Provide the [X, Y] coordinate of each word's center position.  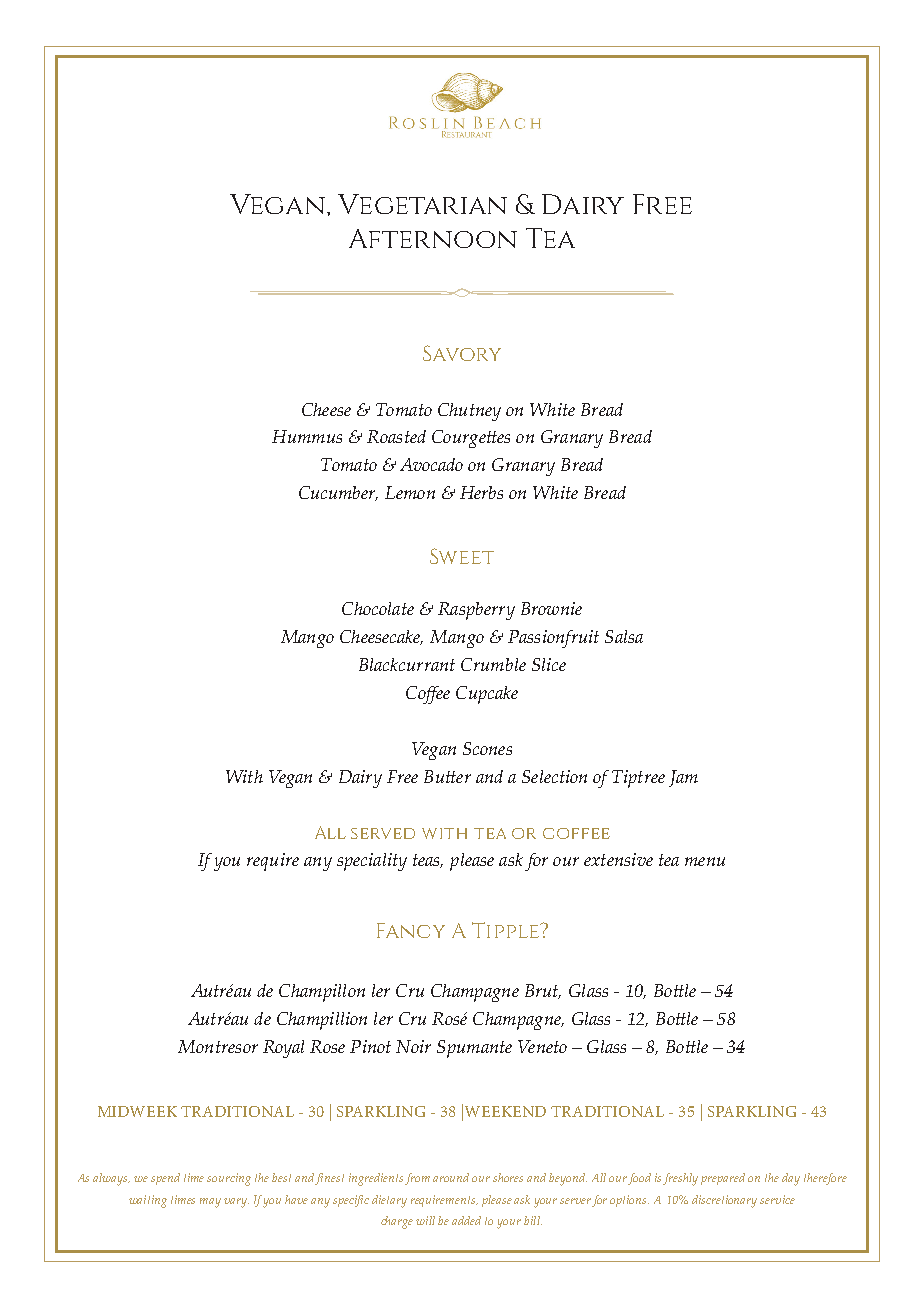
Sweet [462, 556]
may [210, 1203]
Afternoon [433, 238]
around [451, 1177]
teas [428, 861]
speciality [372, 862]
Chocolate [378, 608]
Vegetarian [422, 204]
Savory [462, 353]
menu [705, 861]
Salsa [624, 636]
